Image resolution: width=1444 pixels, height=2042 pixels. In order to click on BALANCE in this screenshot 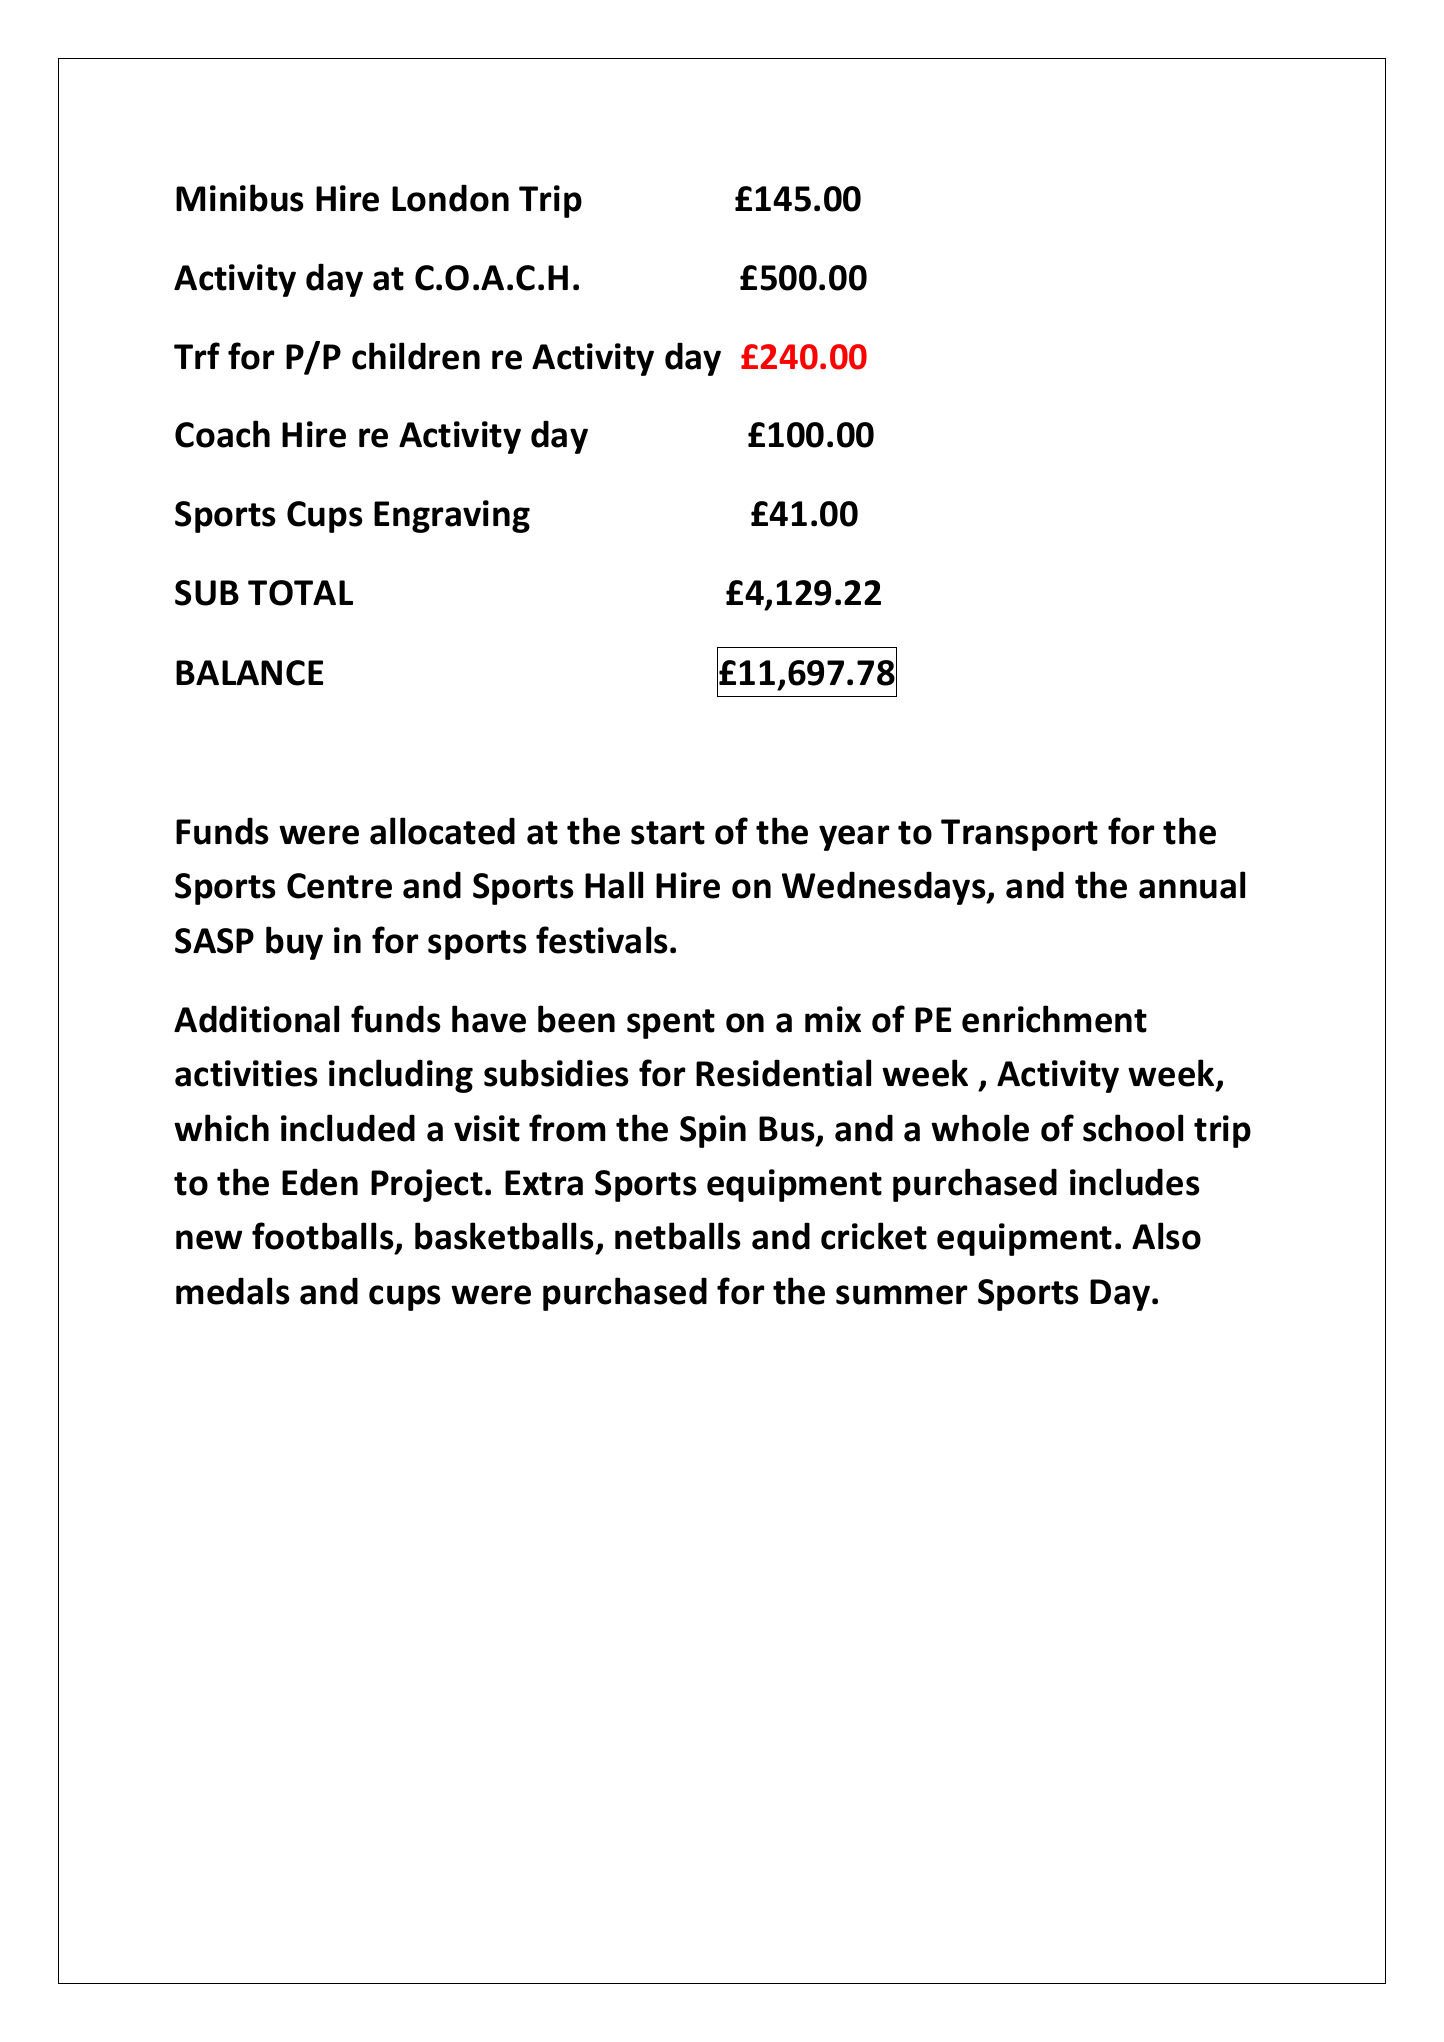, I will do `click(249, 673)`.
